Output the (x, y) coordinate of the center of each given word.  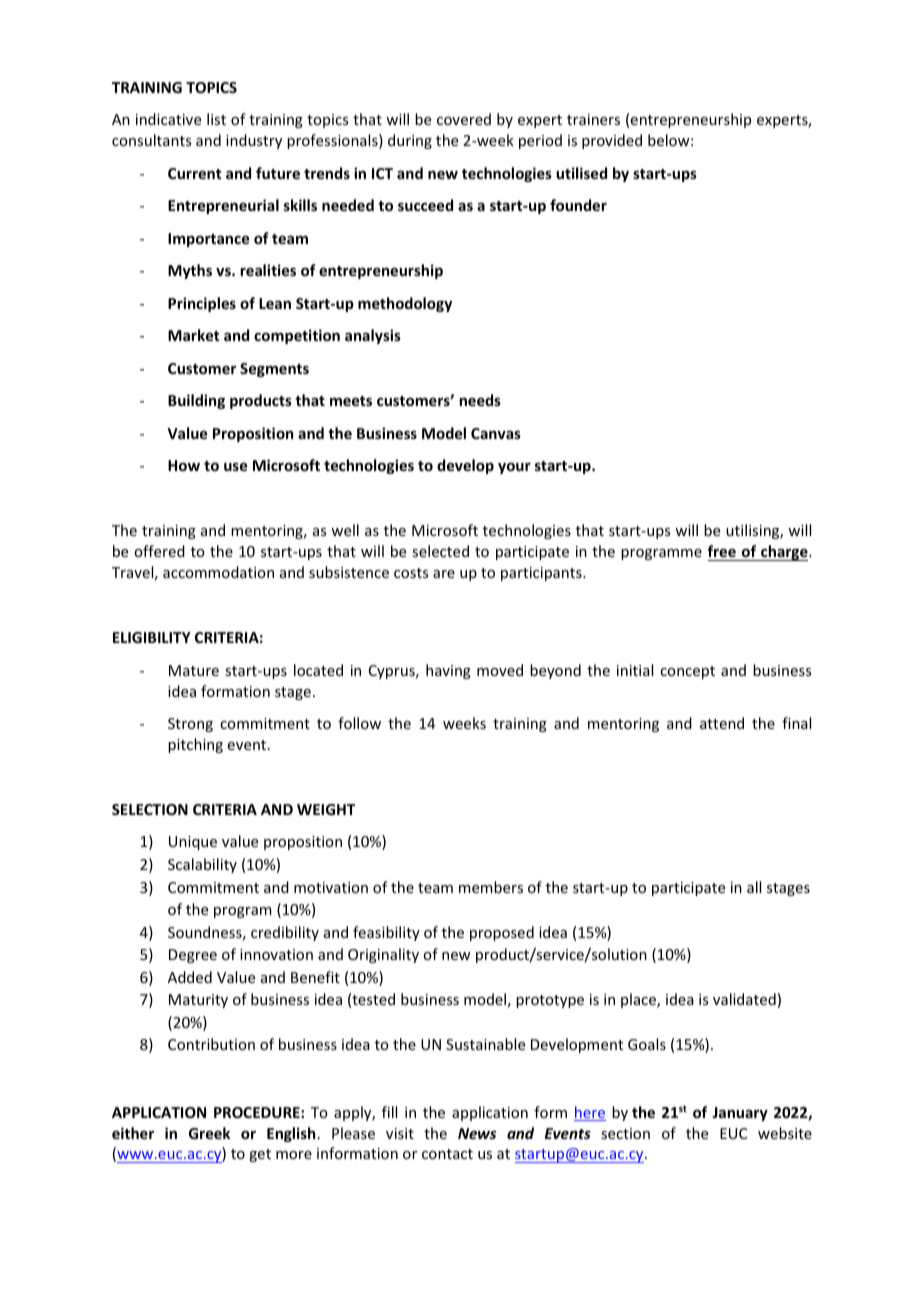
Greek (209, 1133)
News (477, 1133)
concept (687, 672)
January (740, 1114)
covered (464, 119)
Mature (194, 670)
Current (194, 173)
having (448, 671)
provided (612, 141)
